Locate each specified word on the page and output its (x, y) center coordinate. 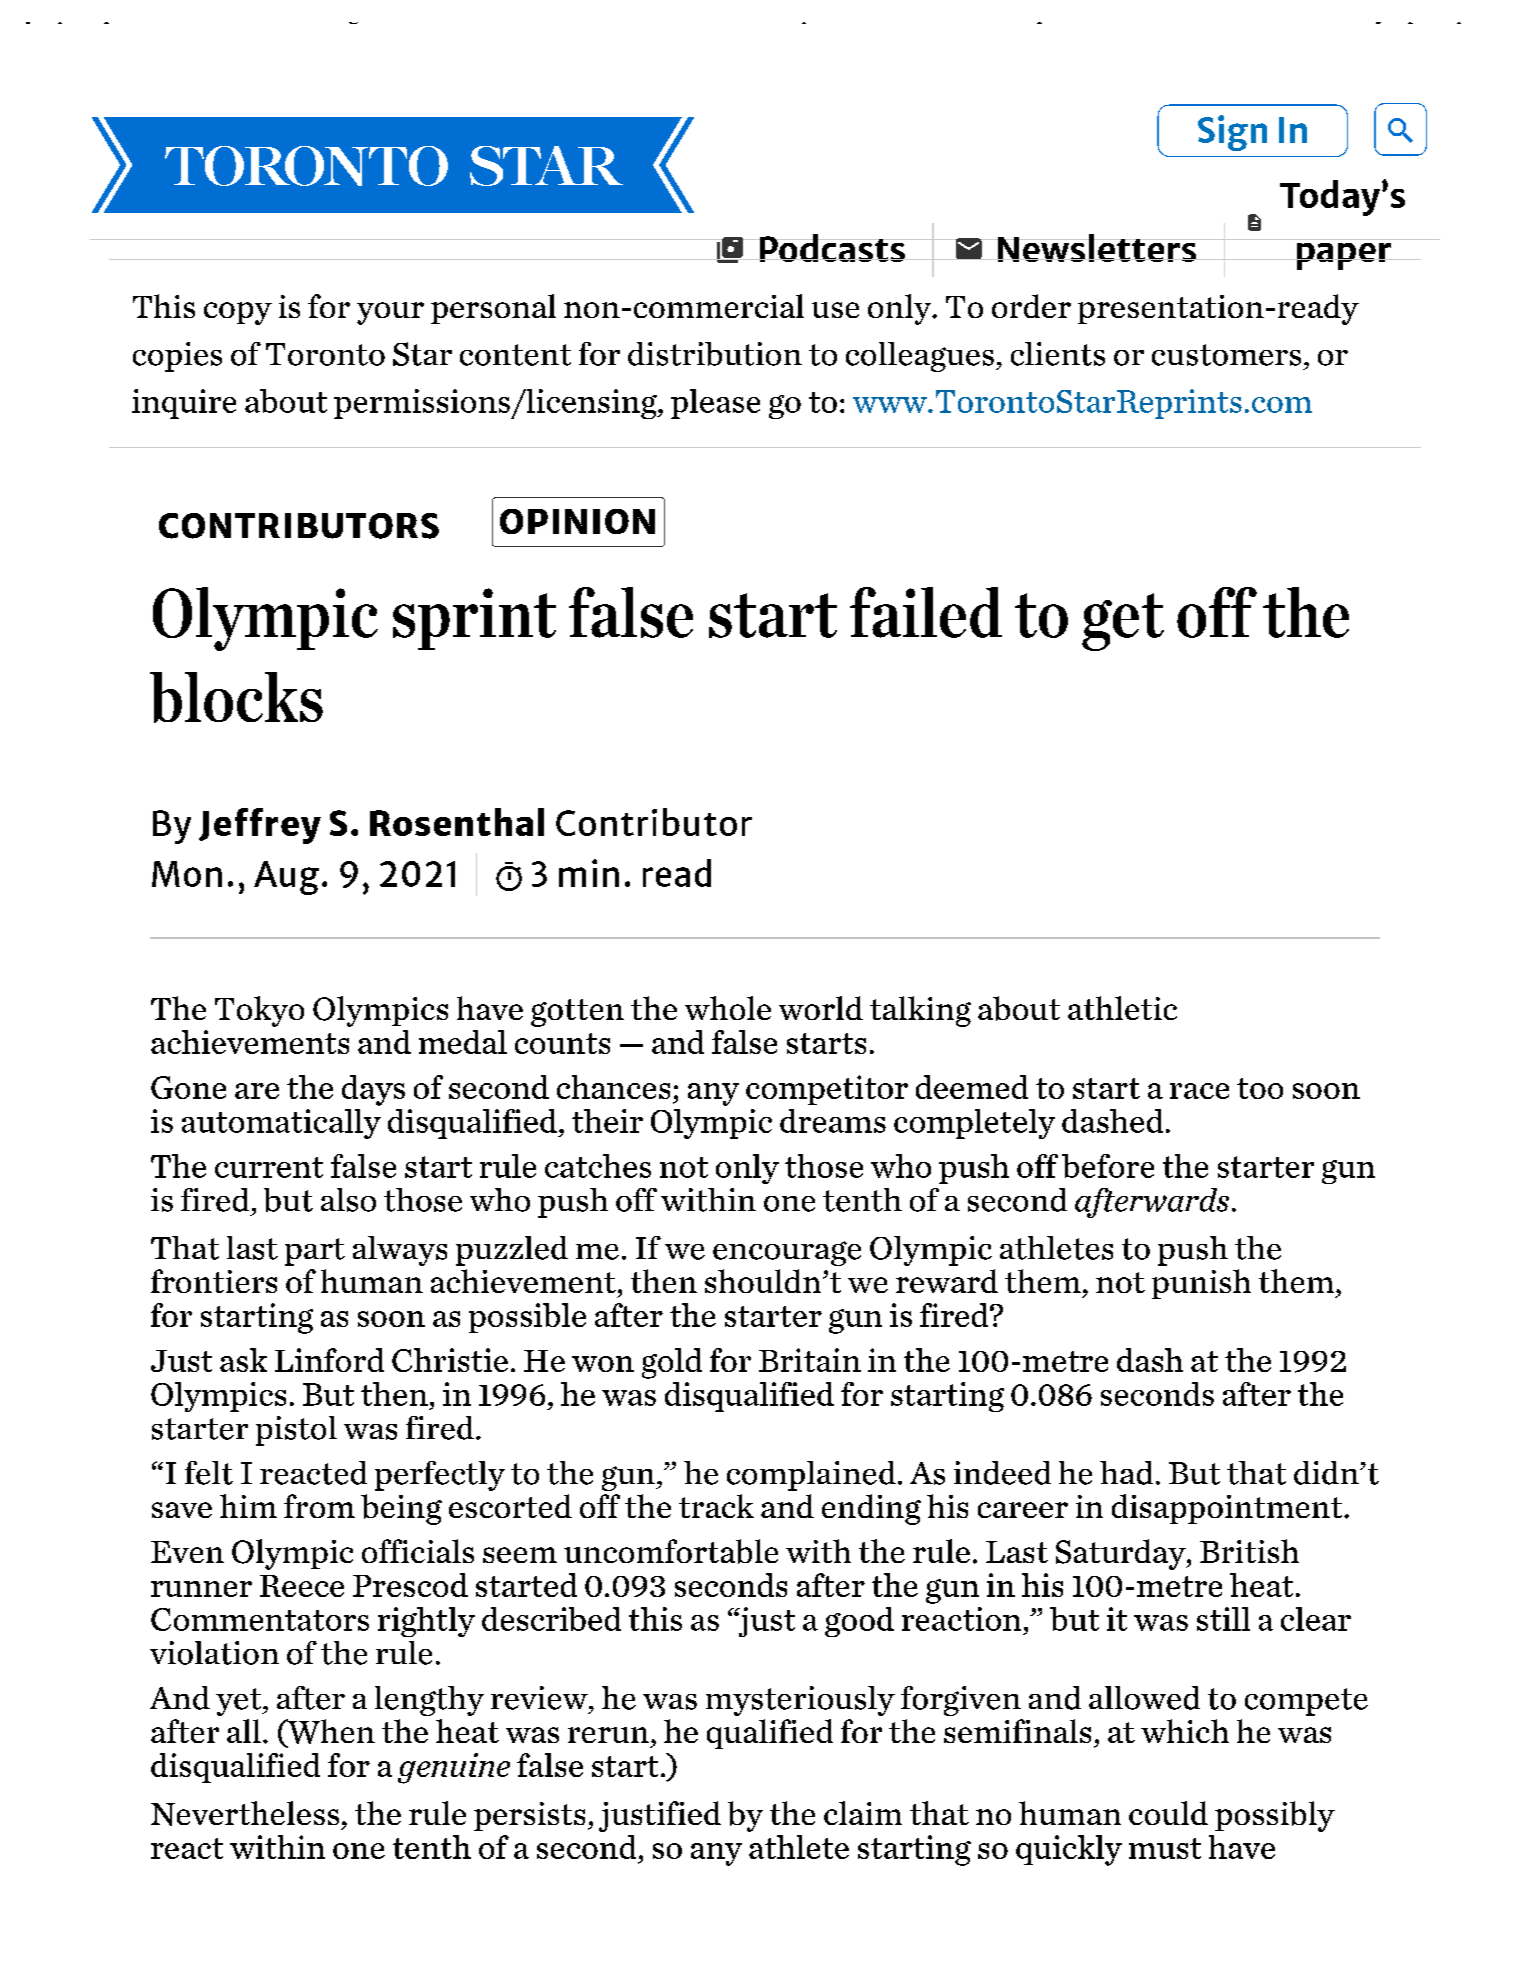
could (1168, 1813)
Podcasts (832, 248)
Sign (1232, 133)
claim (863, 1813)
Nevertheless (245, 1813)
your (390, 313)
